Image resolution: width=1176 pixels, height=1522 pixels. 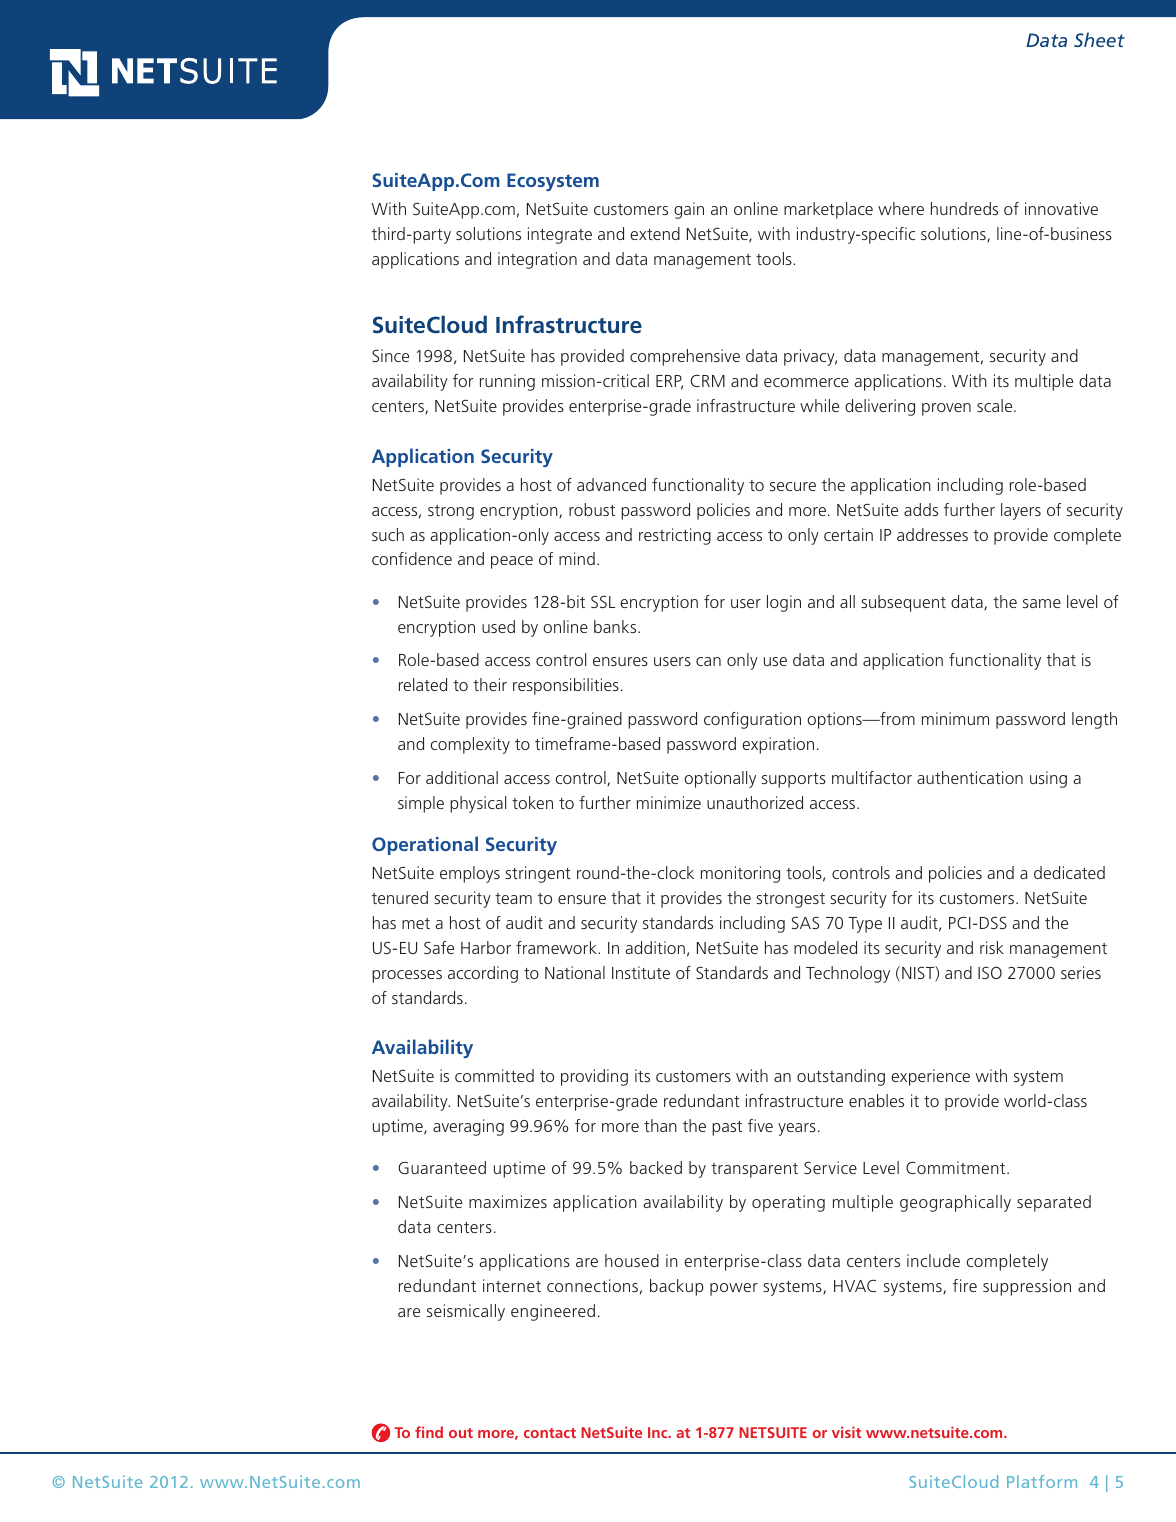 What do you see at coordinates (996, 405) in the screenshot?
I see `scale` at bounding box center [996, 405].
